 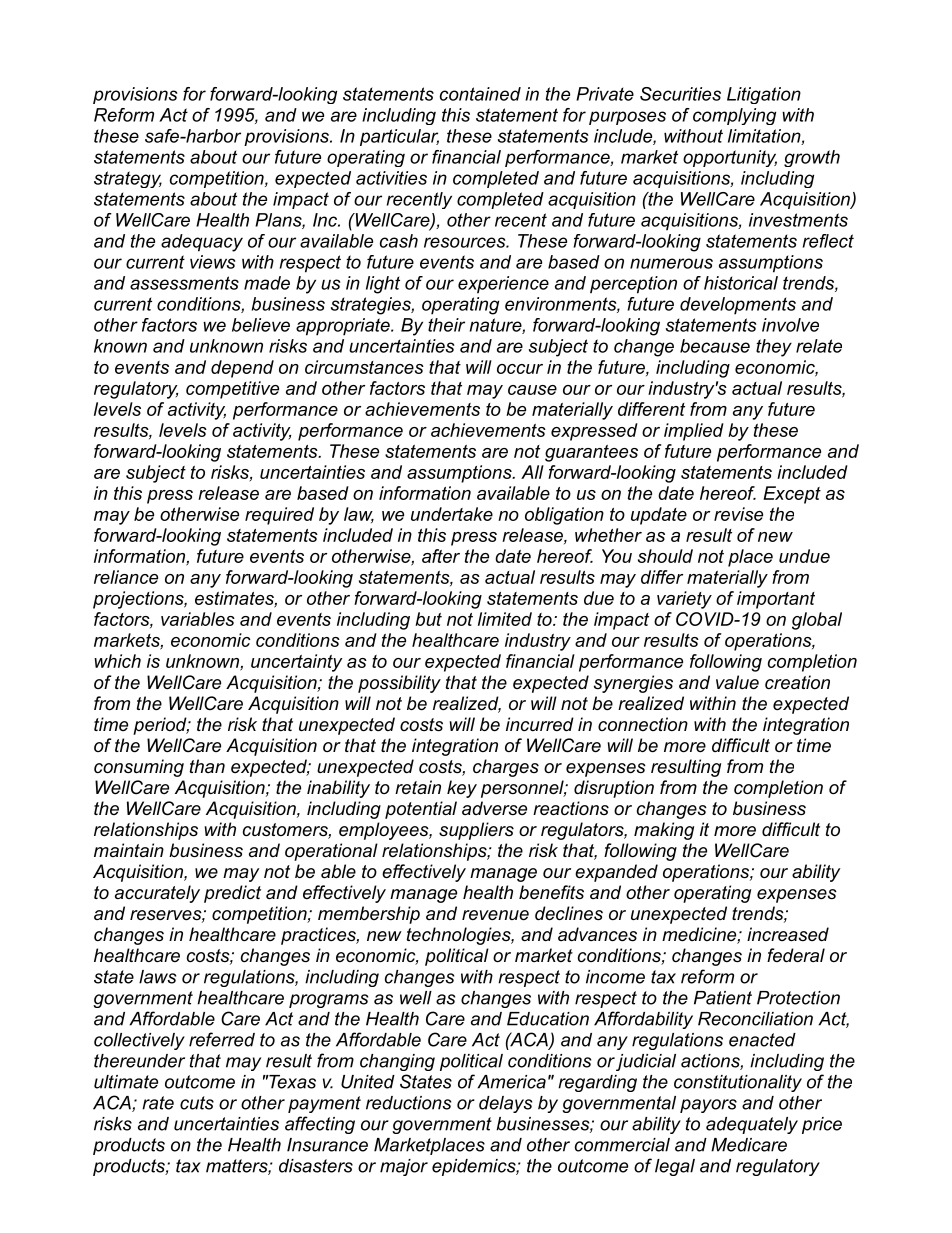 I want to click on predict, so click(x=232, y=894).
